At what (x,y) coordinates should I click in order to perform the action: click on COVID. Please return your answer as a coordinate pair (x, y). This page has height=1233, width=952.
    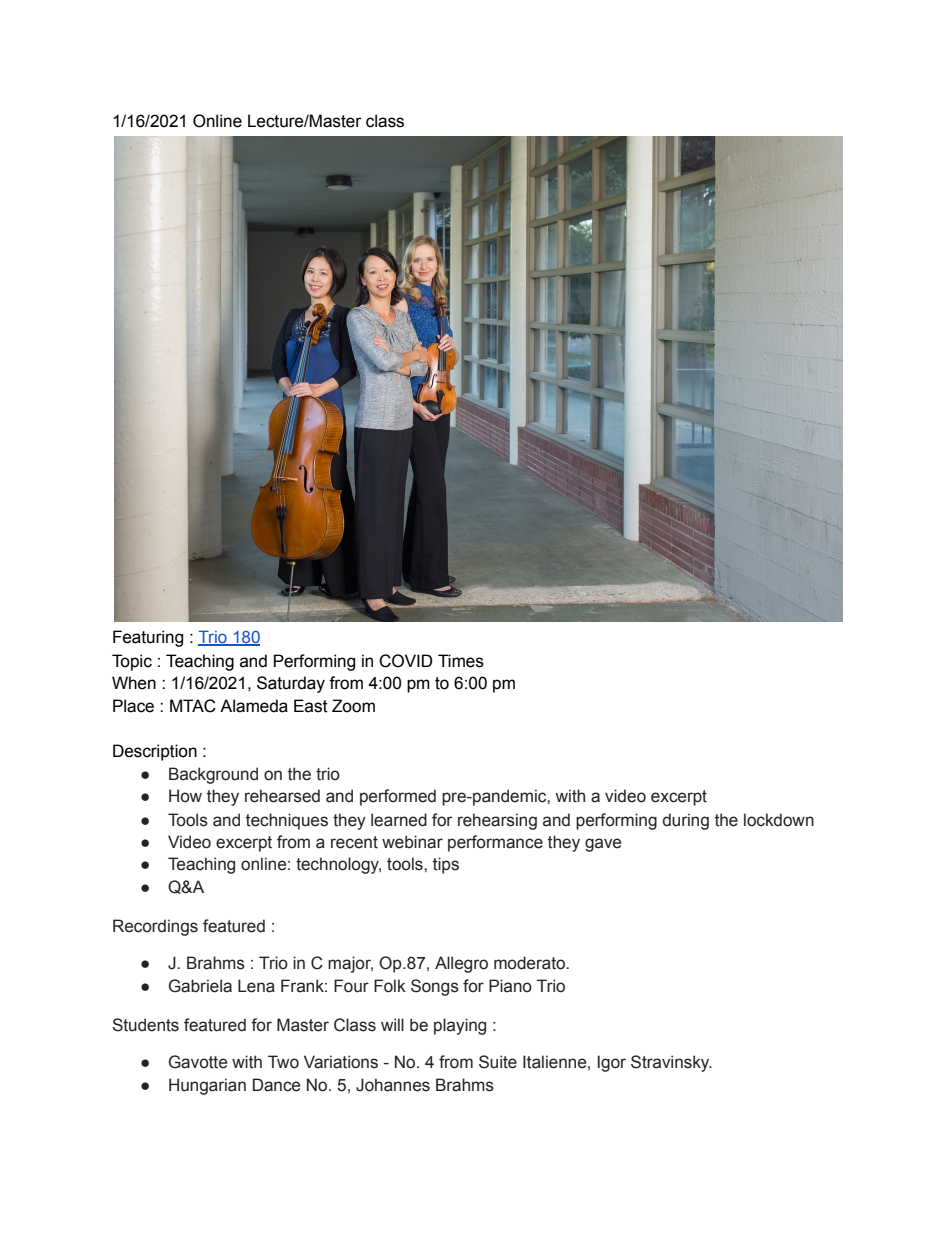
    Looking at the image, I should click on (406, 661).
